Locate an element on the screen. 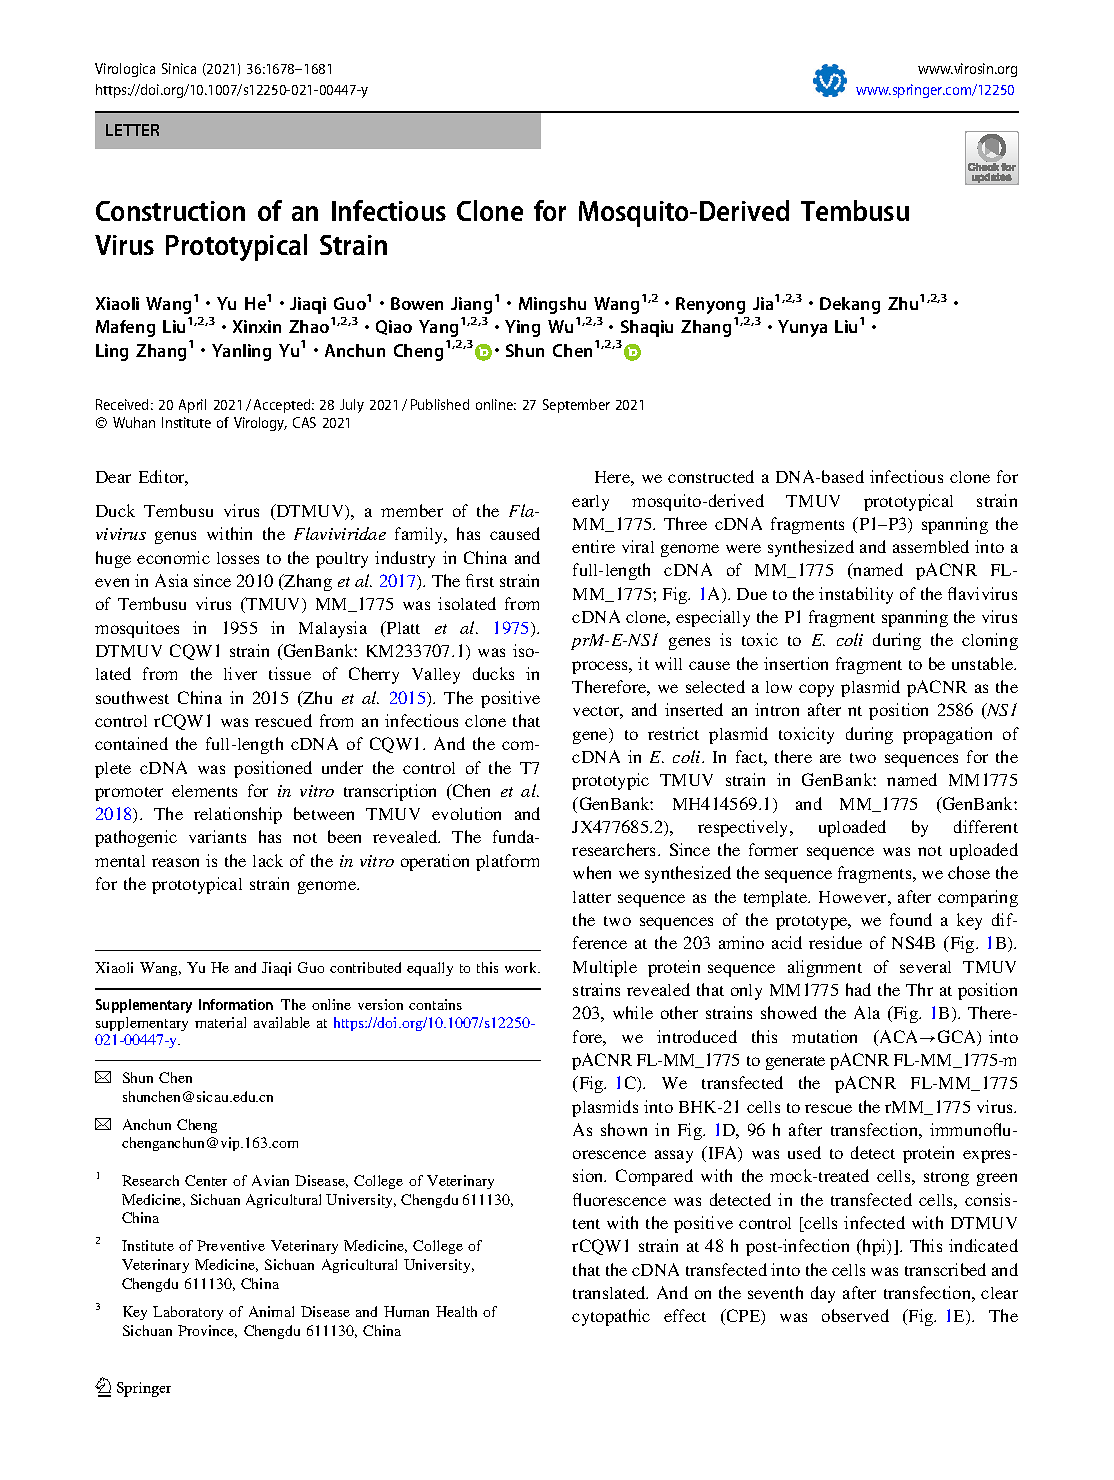  liver is located at coordinates (240, 673).
